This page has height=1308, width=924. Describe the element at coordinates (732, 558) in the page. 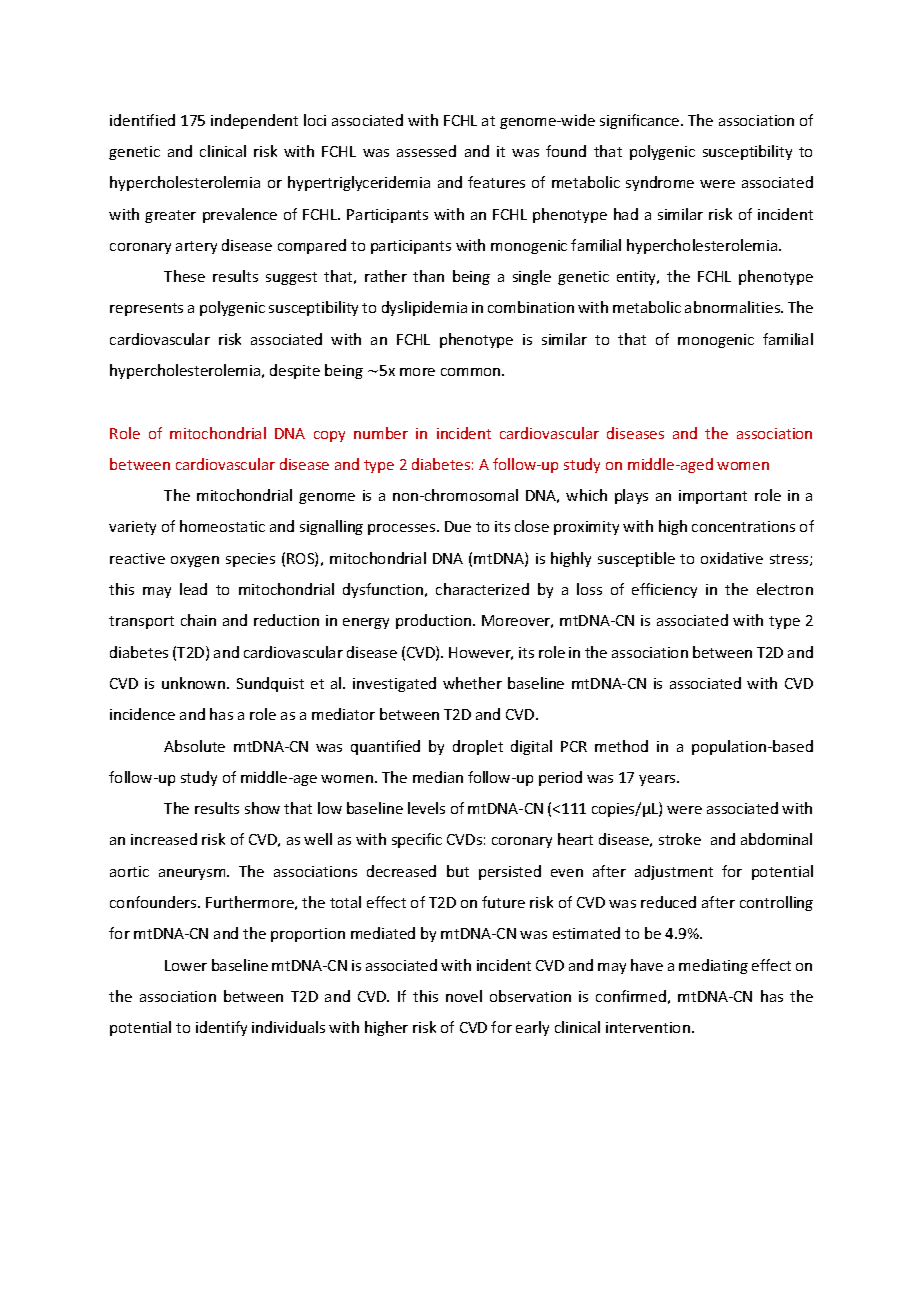

I see `oxidative` at that location.
